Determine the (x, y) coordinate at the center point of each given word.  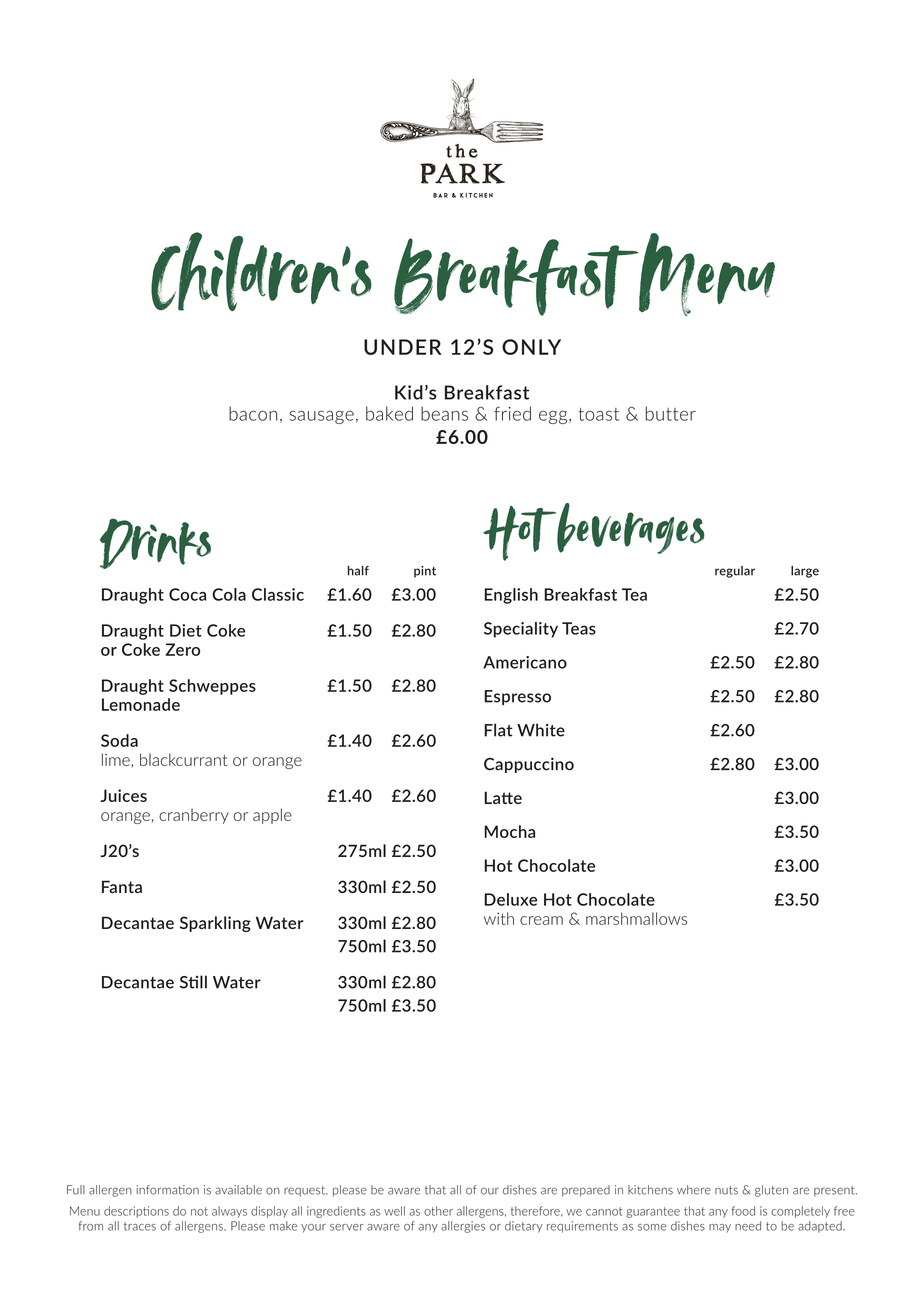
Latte (503, 797)
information (167, 1190)
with (499, 918)
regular (735, 572)
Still (193, 982)
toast (598, 414)
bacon (253, 413)
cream (541, 920)
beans (444, 413)
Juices (123, 795)
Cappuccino (529, 765)
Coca (187, 594)
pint (425, 572)
